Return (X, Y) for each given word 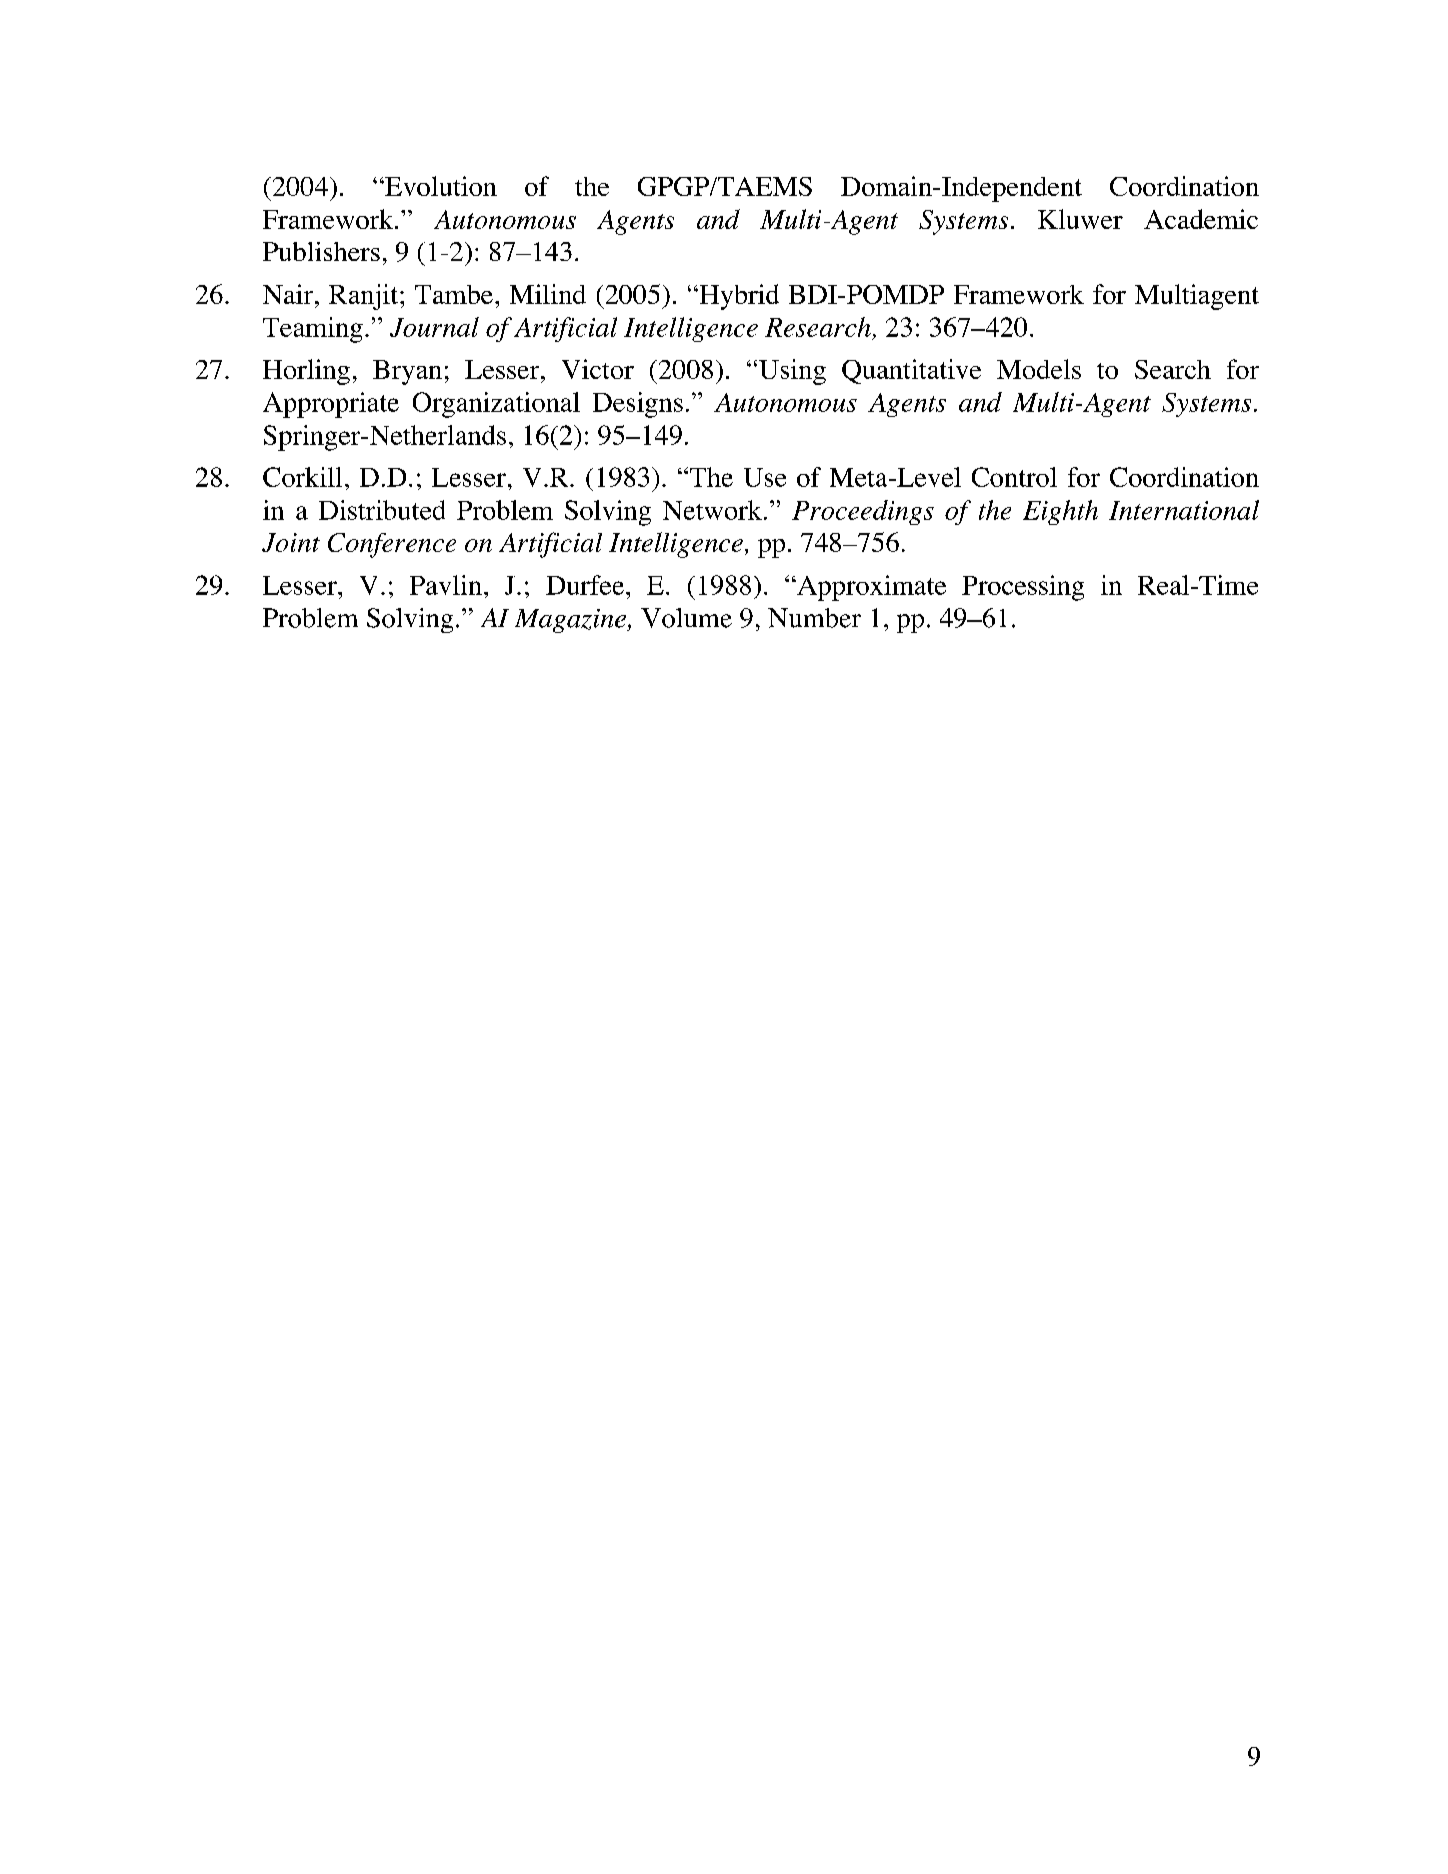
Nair (288, 294)
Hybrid (738, 297)
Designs (638, 405)
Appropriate (331, 405)
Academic (1201, 219)
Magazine (571, 621)
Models (1039, 369)
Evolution (440, 186)
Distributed (382, 510)
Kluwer (1080, 219)
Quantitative (911, 371)
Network (712, 510)
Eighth (1060, 512)
